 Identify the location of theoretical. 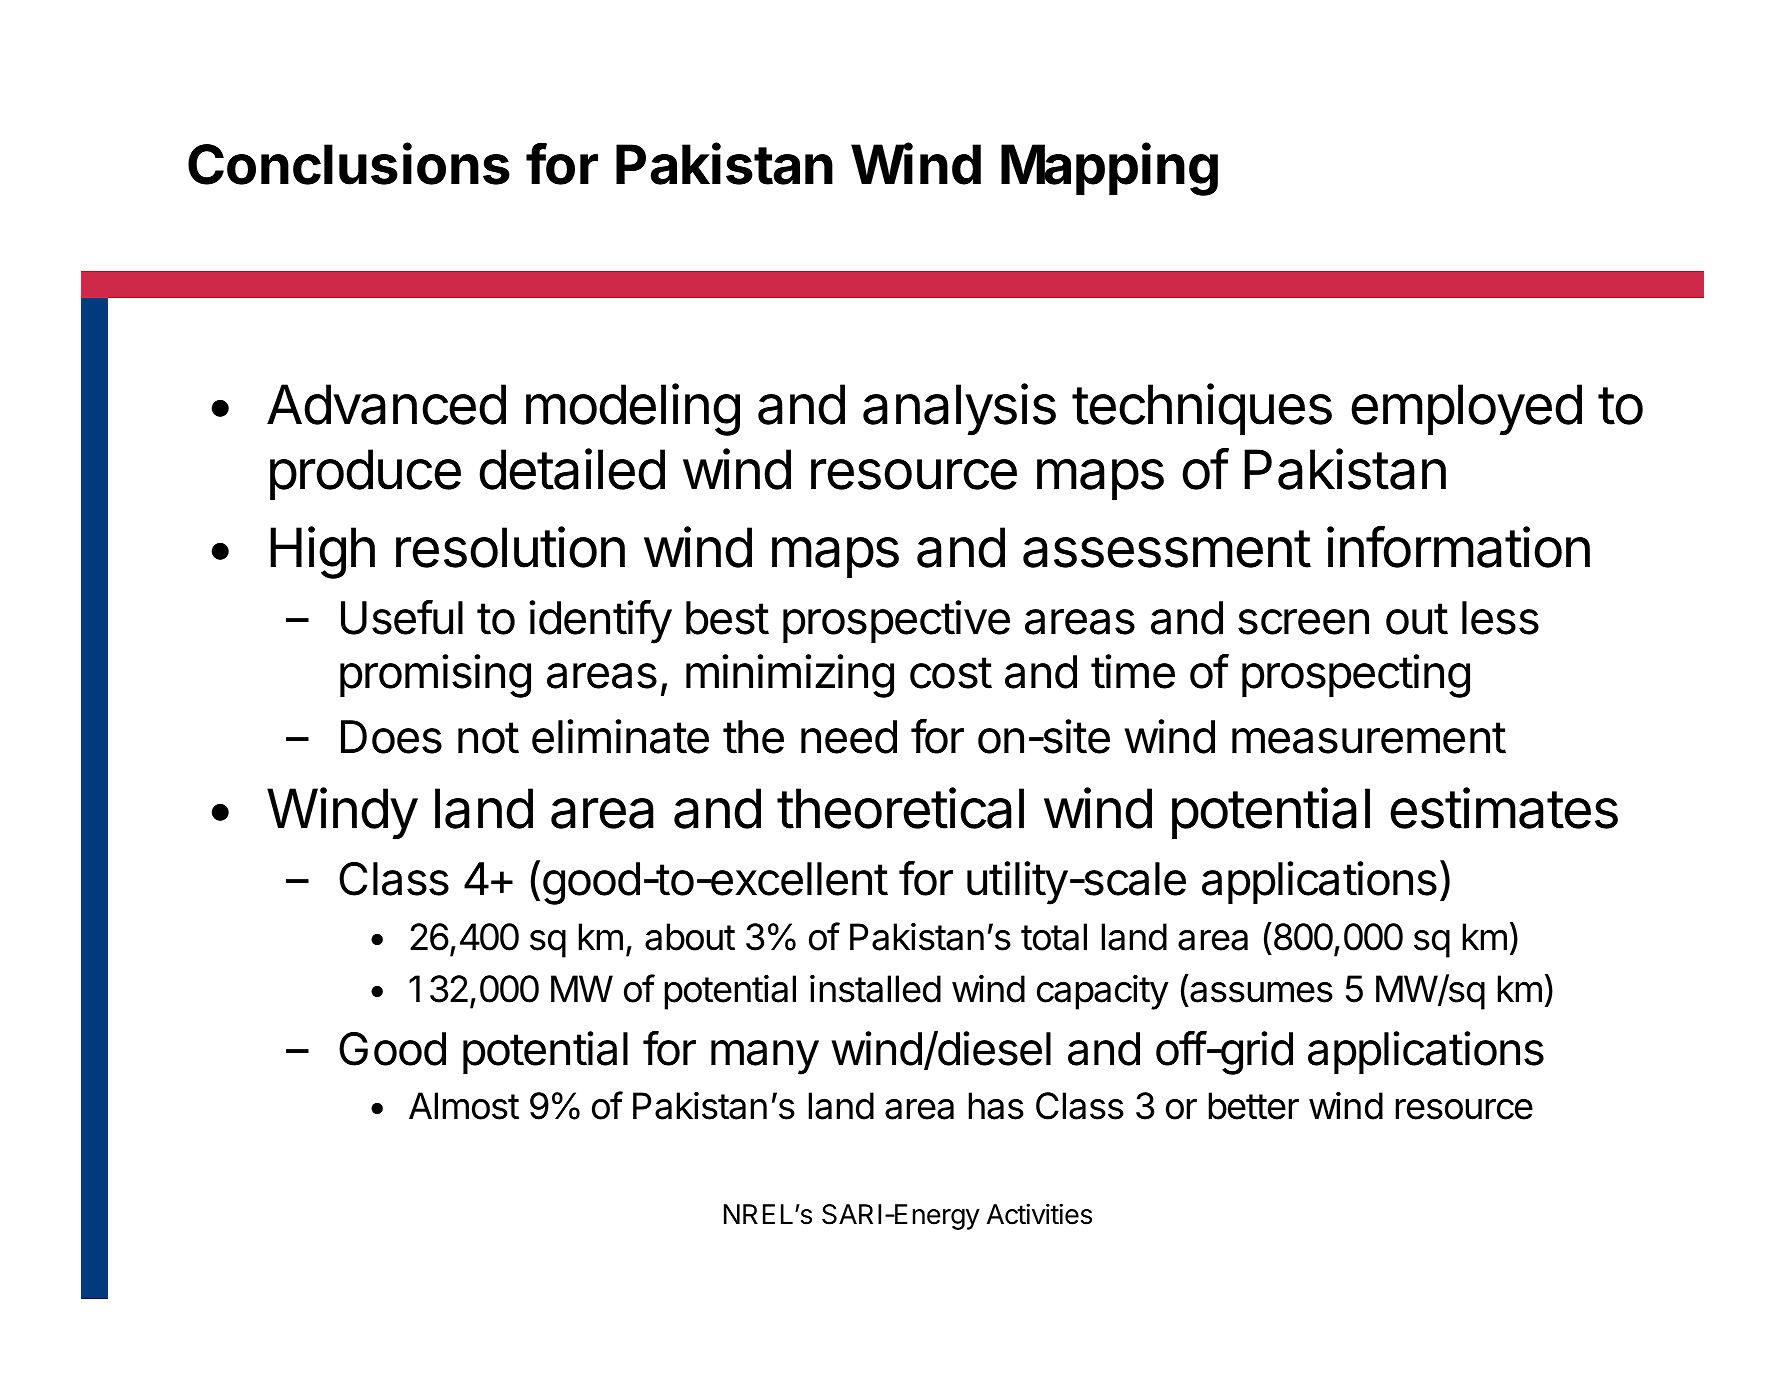
(900, 808).
